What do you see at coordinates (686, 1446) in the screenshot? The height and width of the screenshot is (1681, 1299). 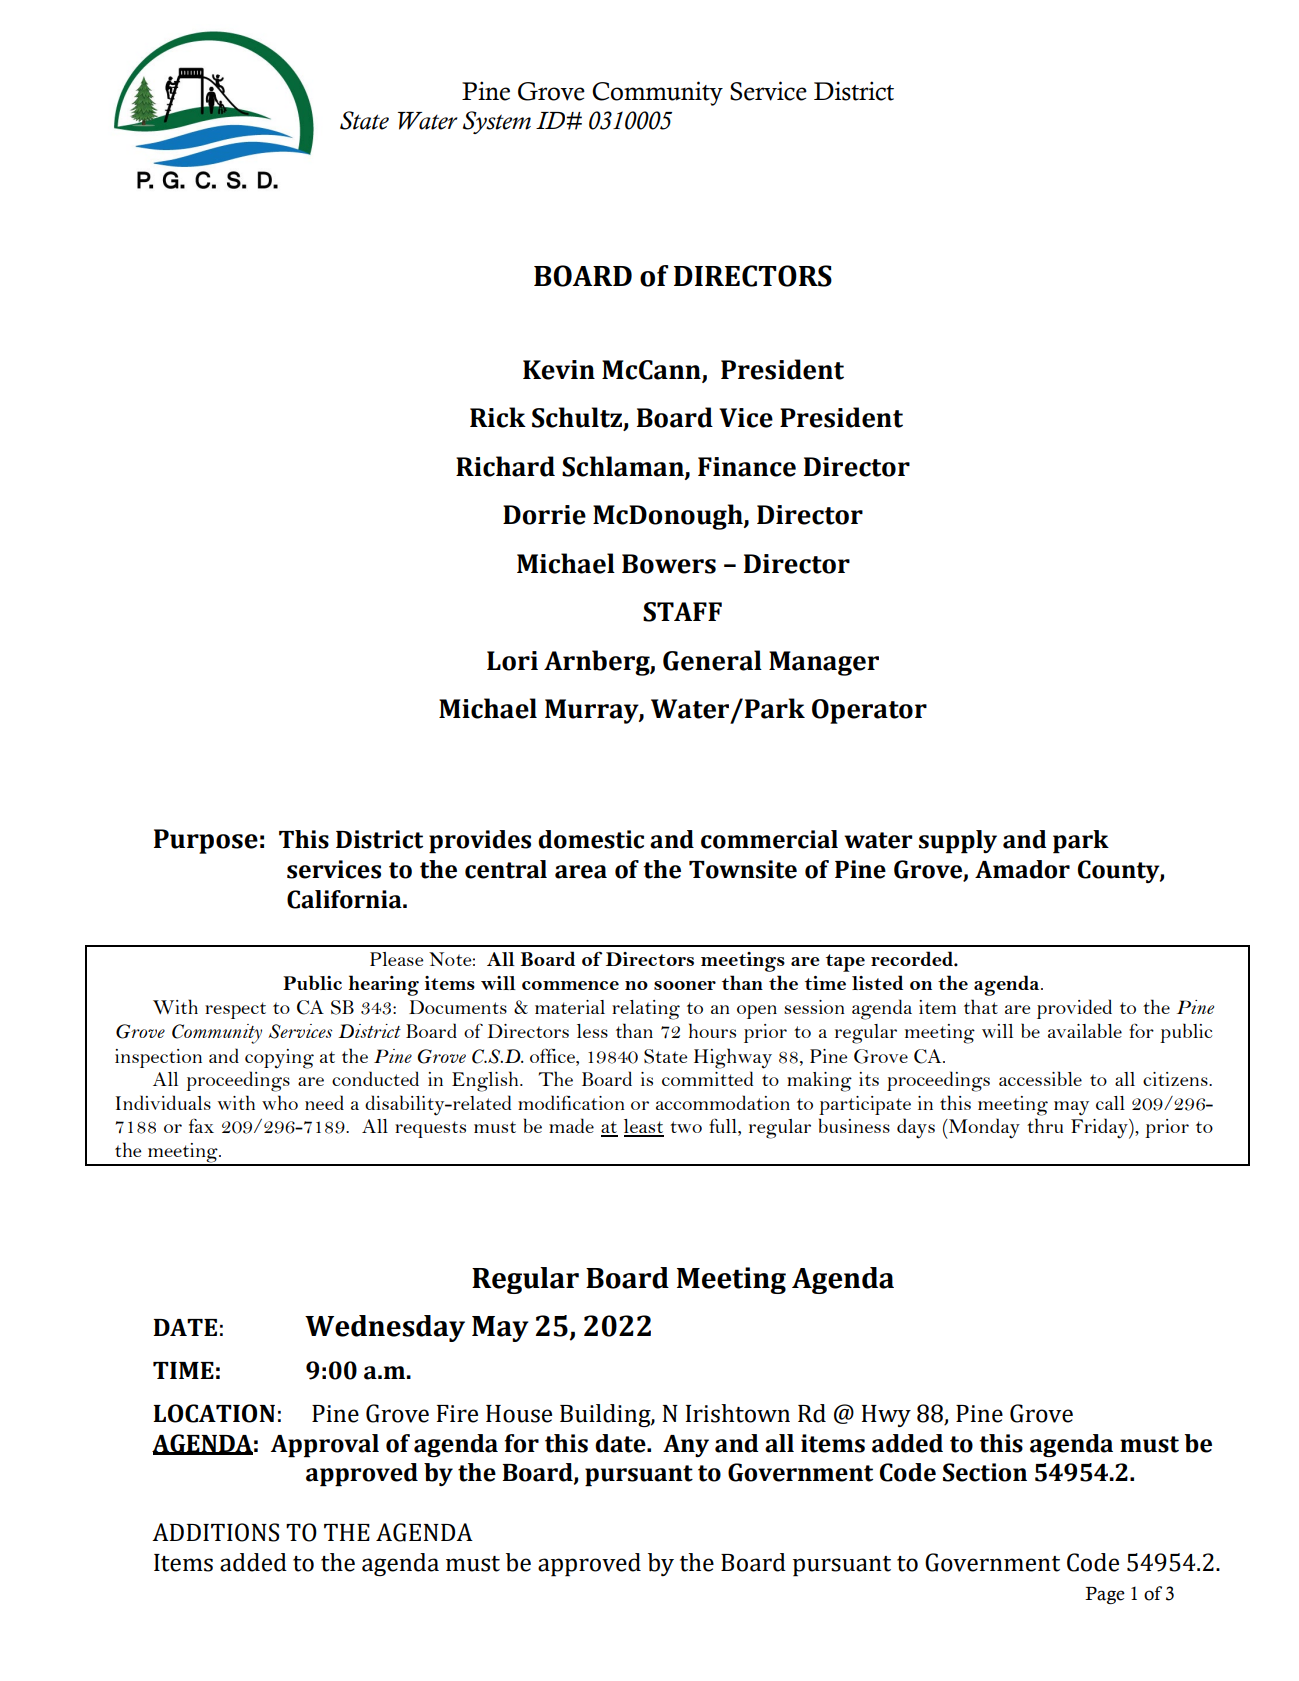 I see `Any` at bounding box center [686, 1446].
